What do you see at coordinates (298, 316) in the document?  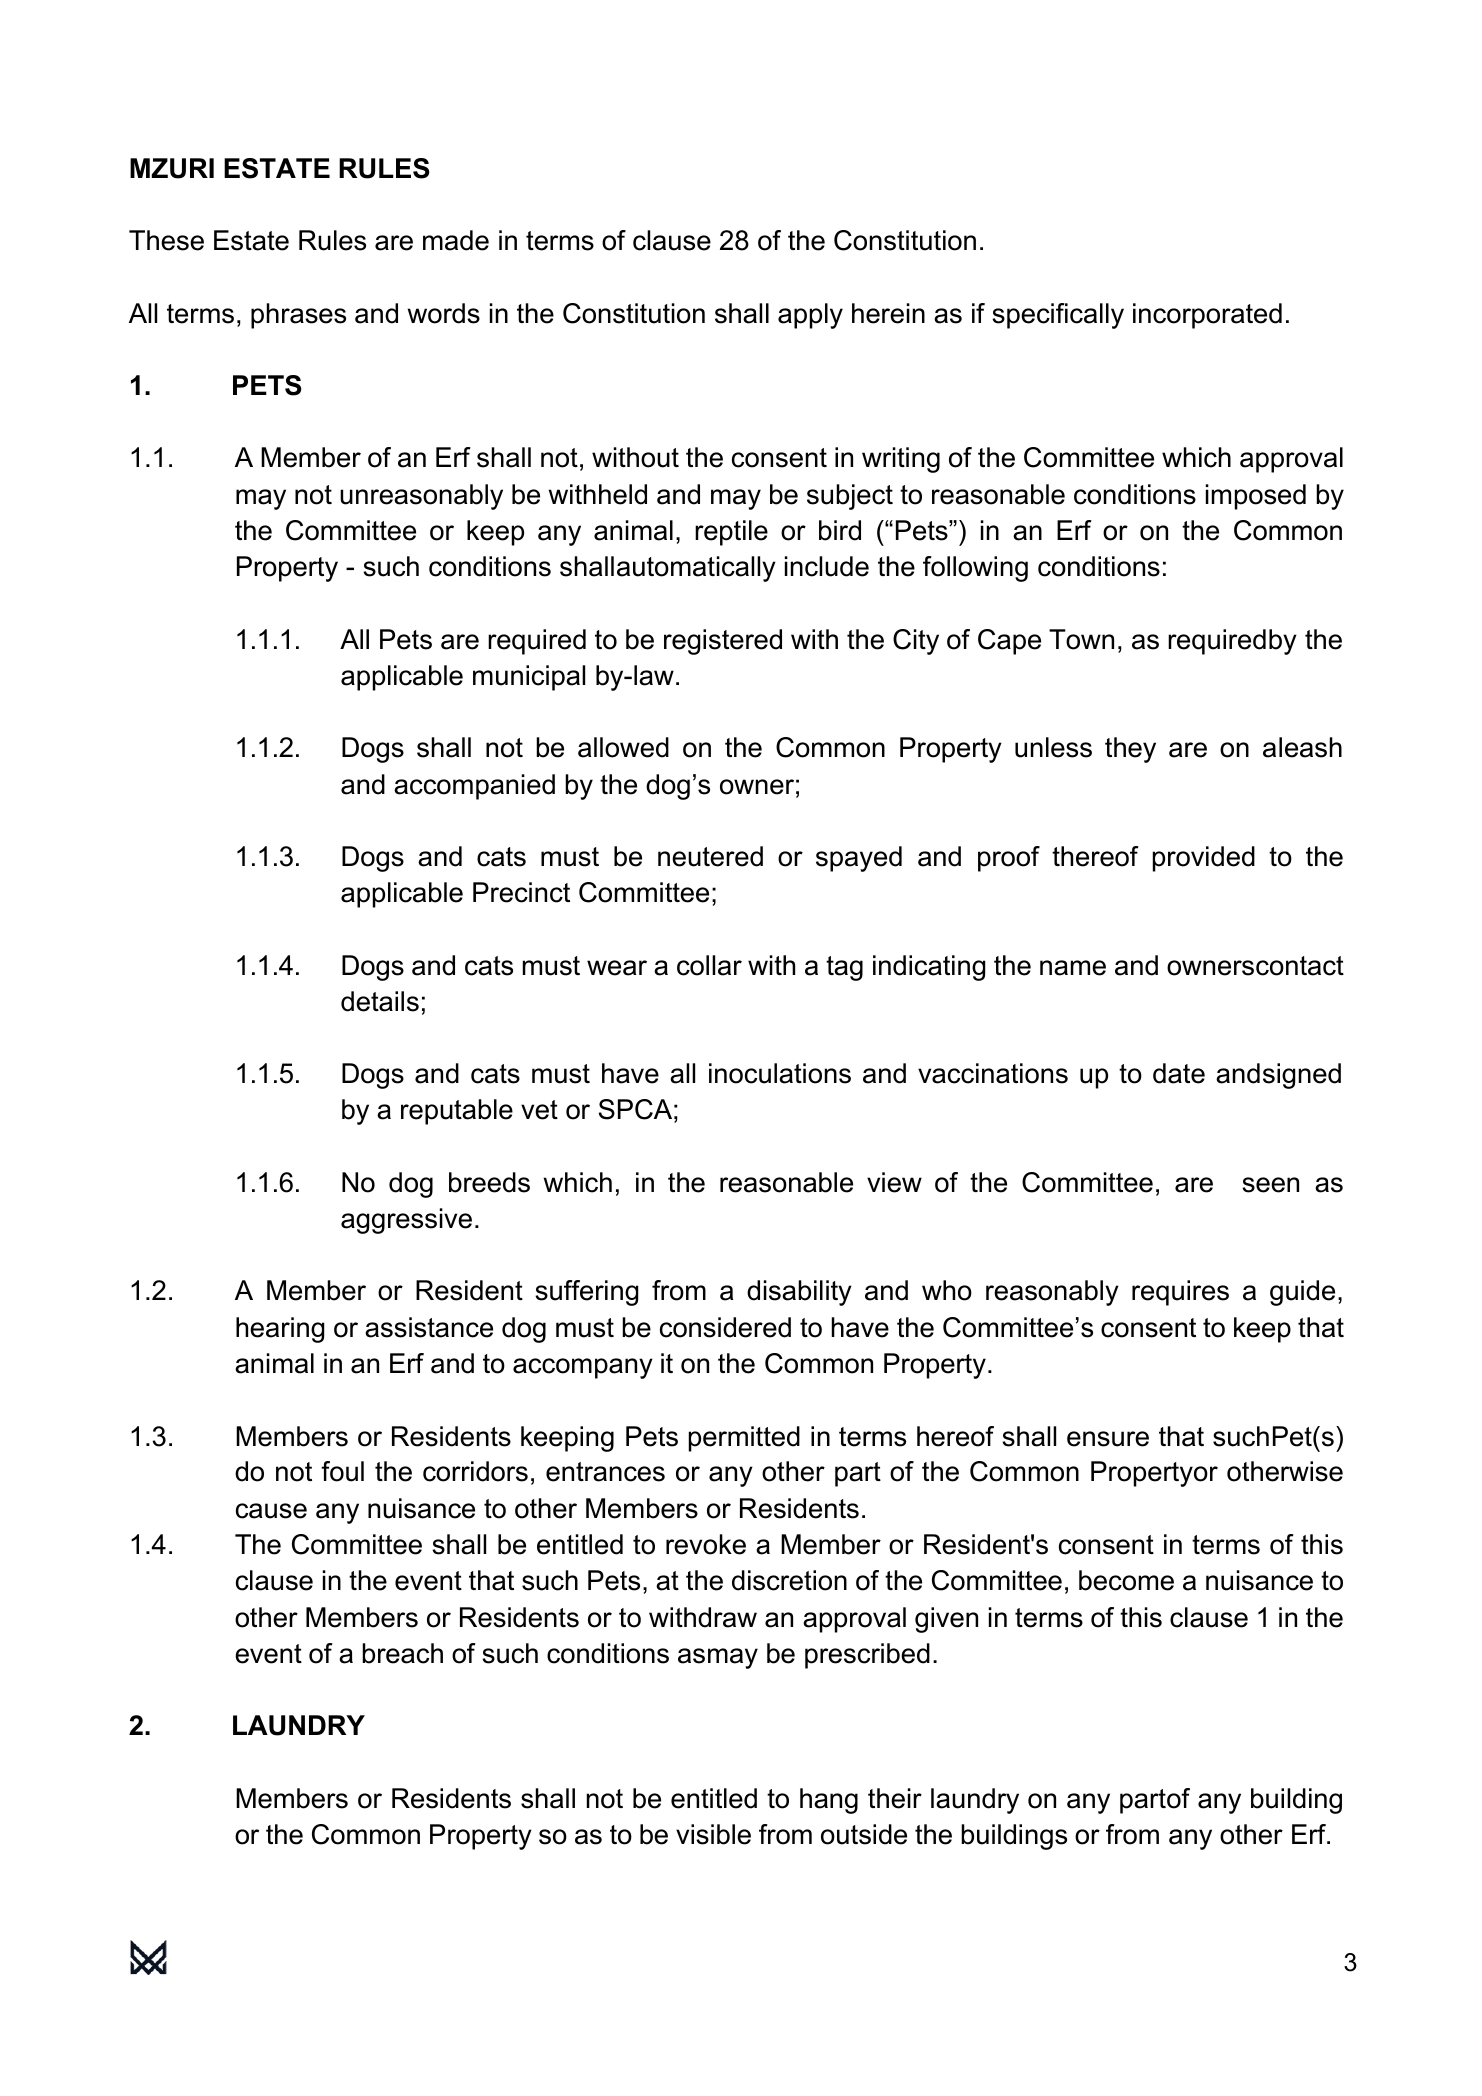 I see `phrases` at bounding box center [298, 316].
